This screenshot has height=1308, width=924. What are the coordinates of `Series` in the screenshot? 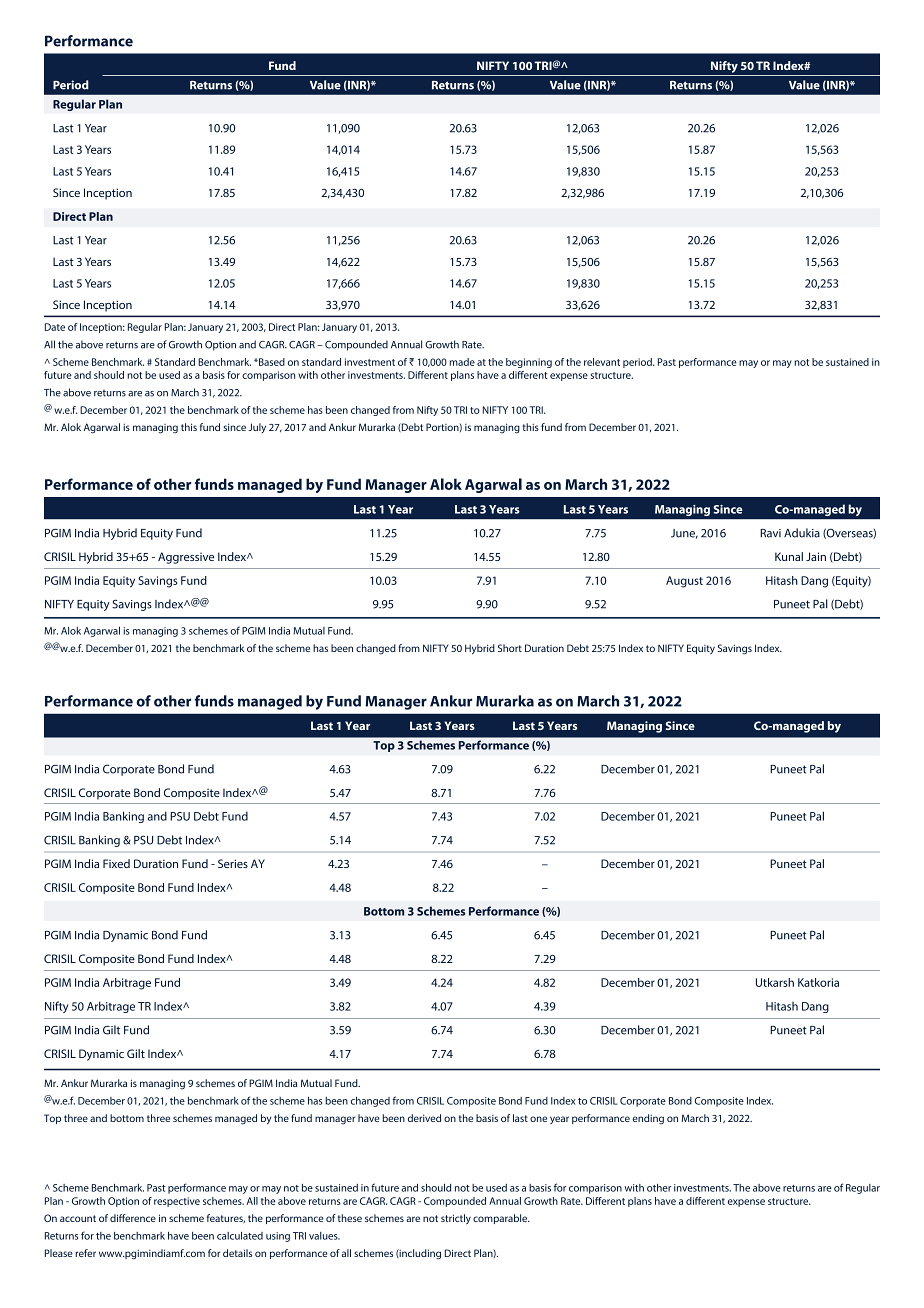 It's located at (233, 863).
